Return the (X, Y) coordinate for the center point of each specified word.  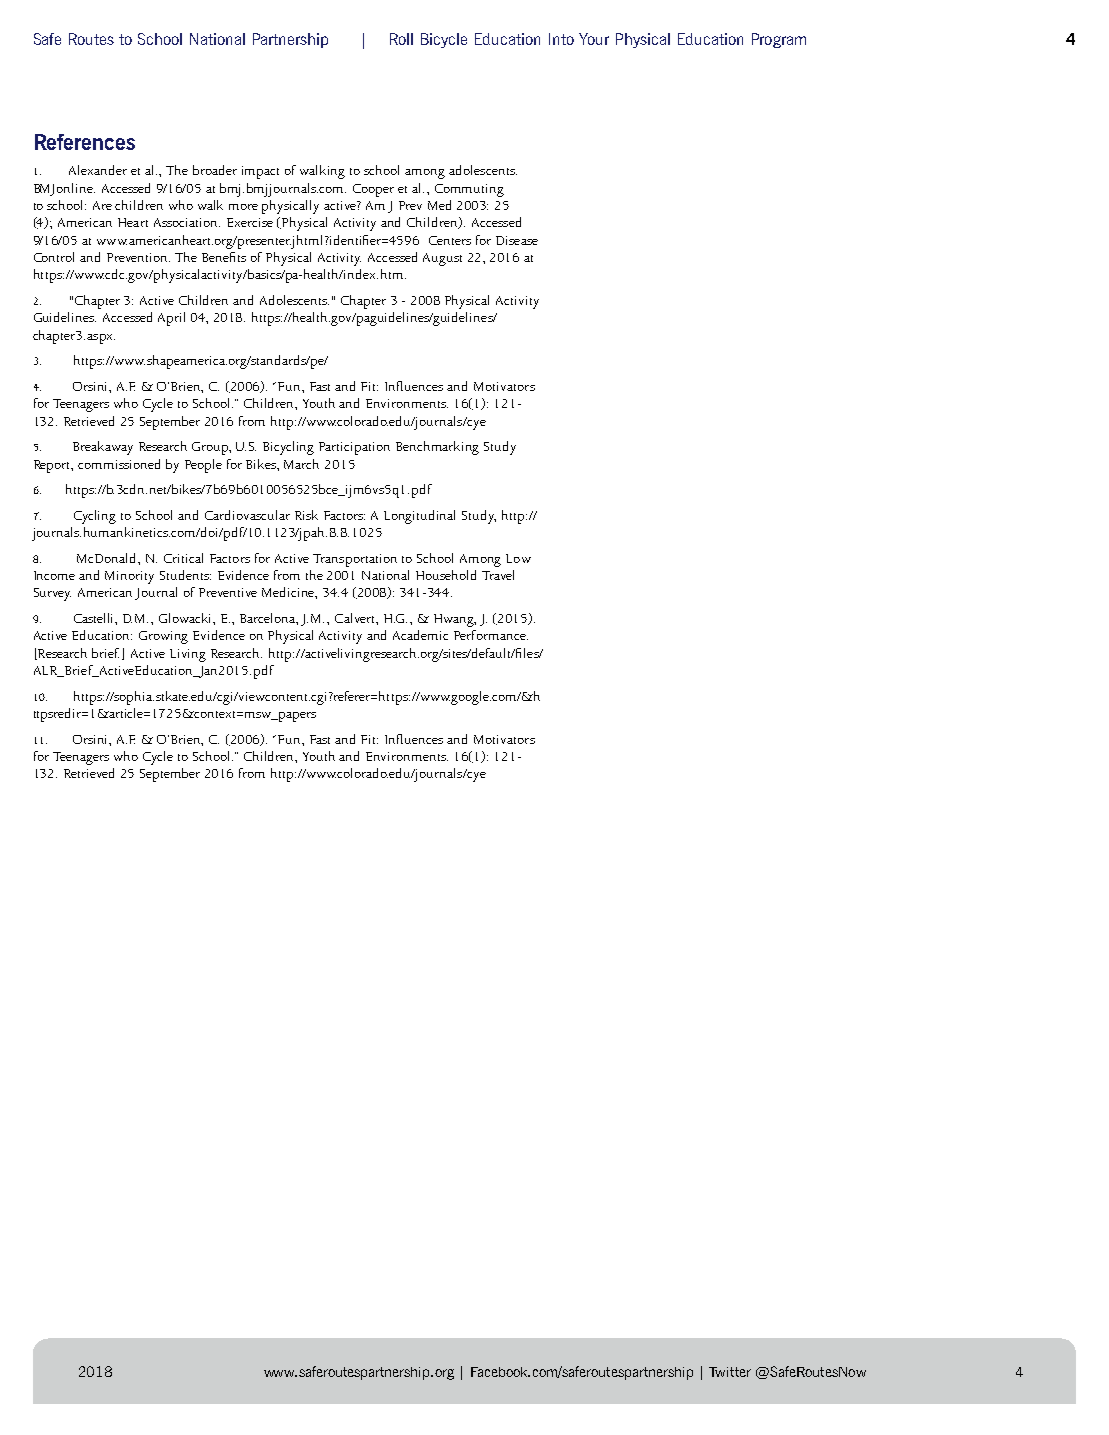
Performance (491, 635)
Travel (498, 575)
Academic (420, 635)
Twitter (730, 1372)
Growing (163, 637)
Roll (401, 39)
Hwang (455, 620)
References (85, 142)
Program (779, 40)
